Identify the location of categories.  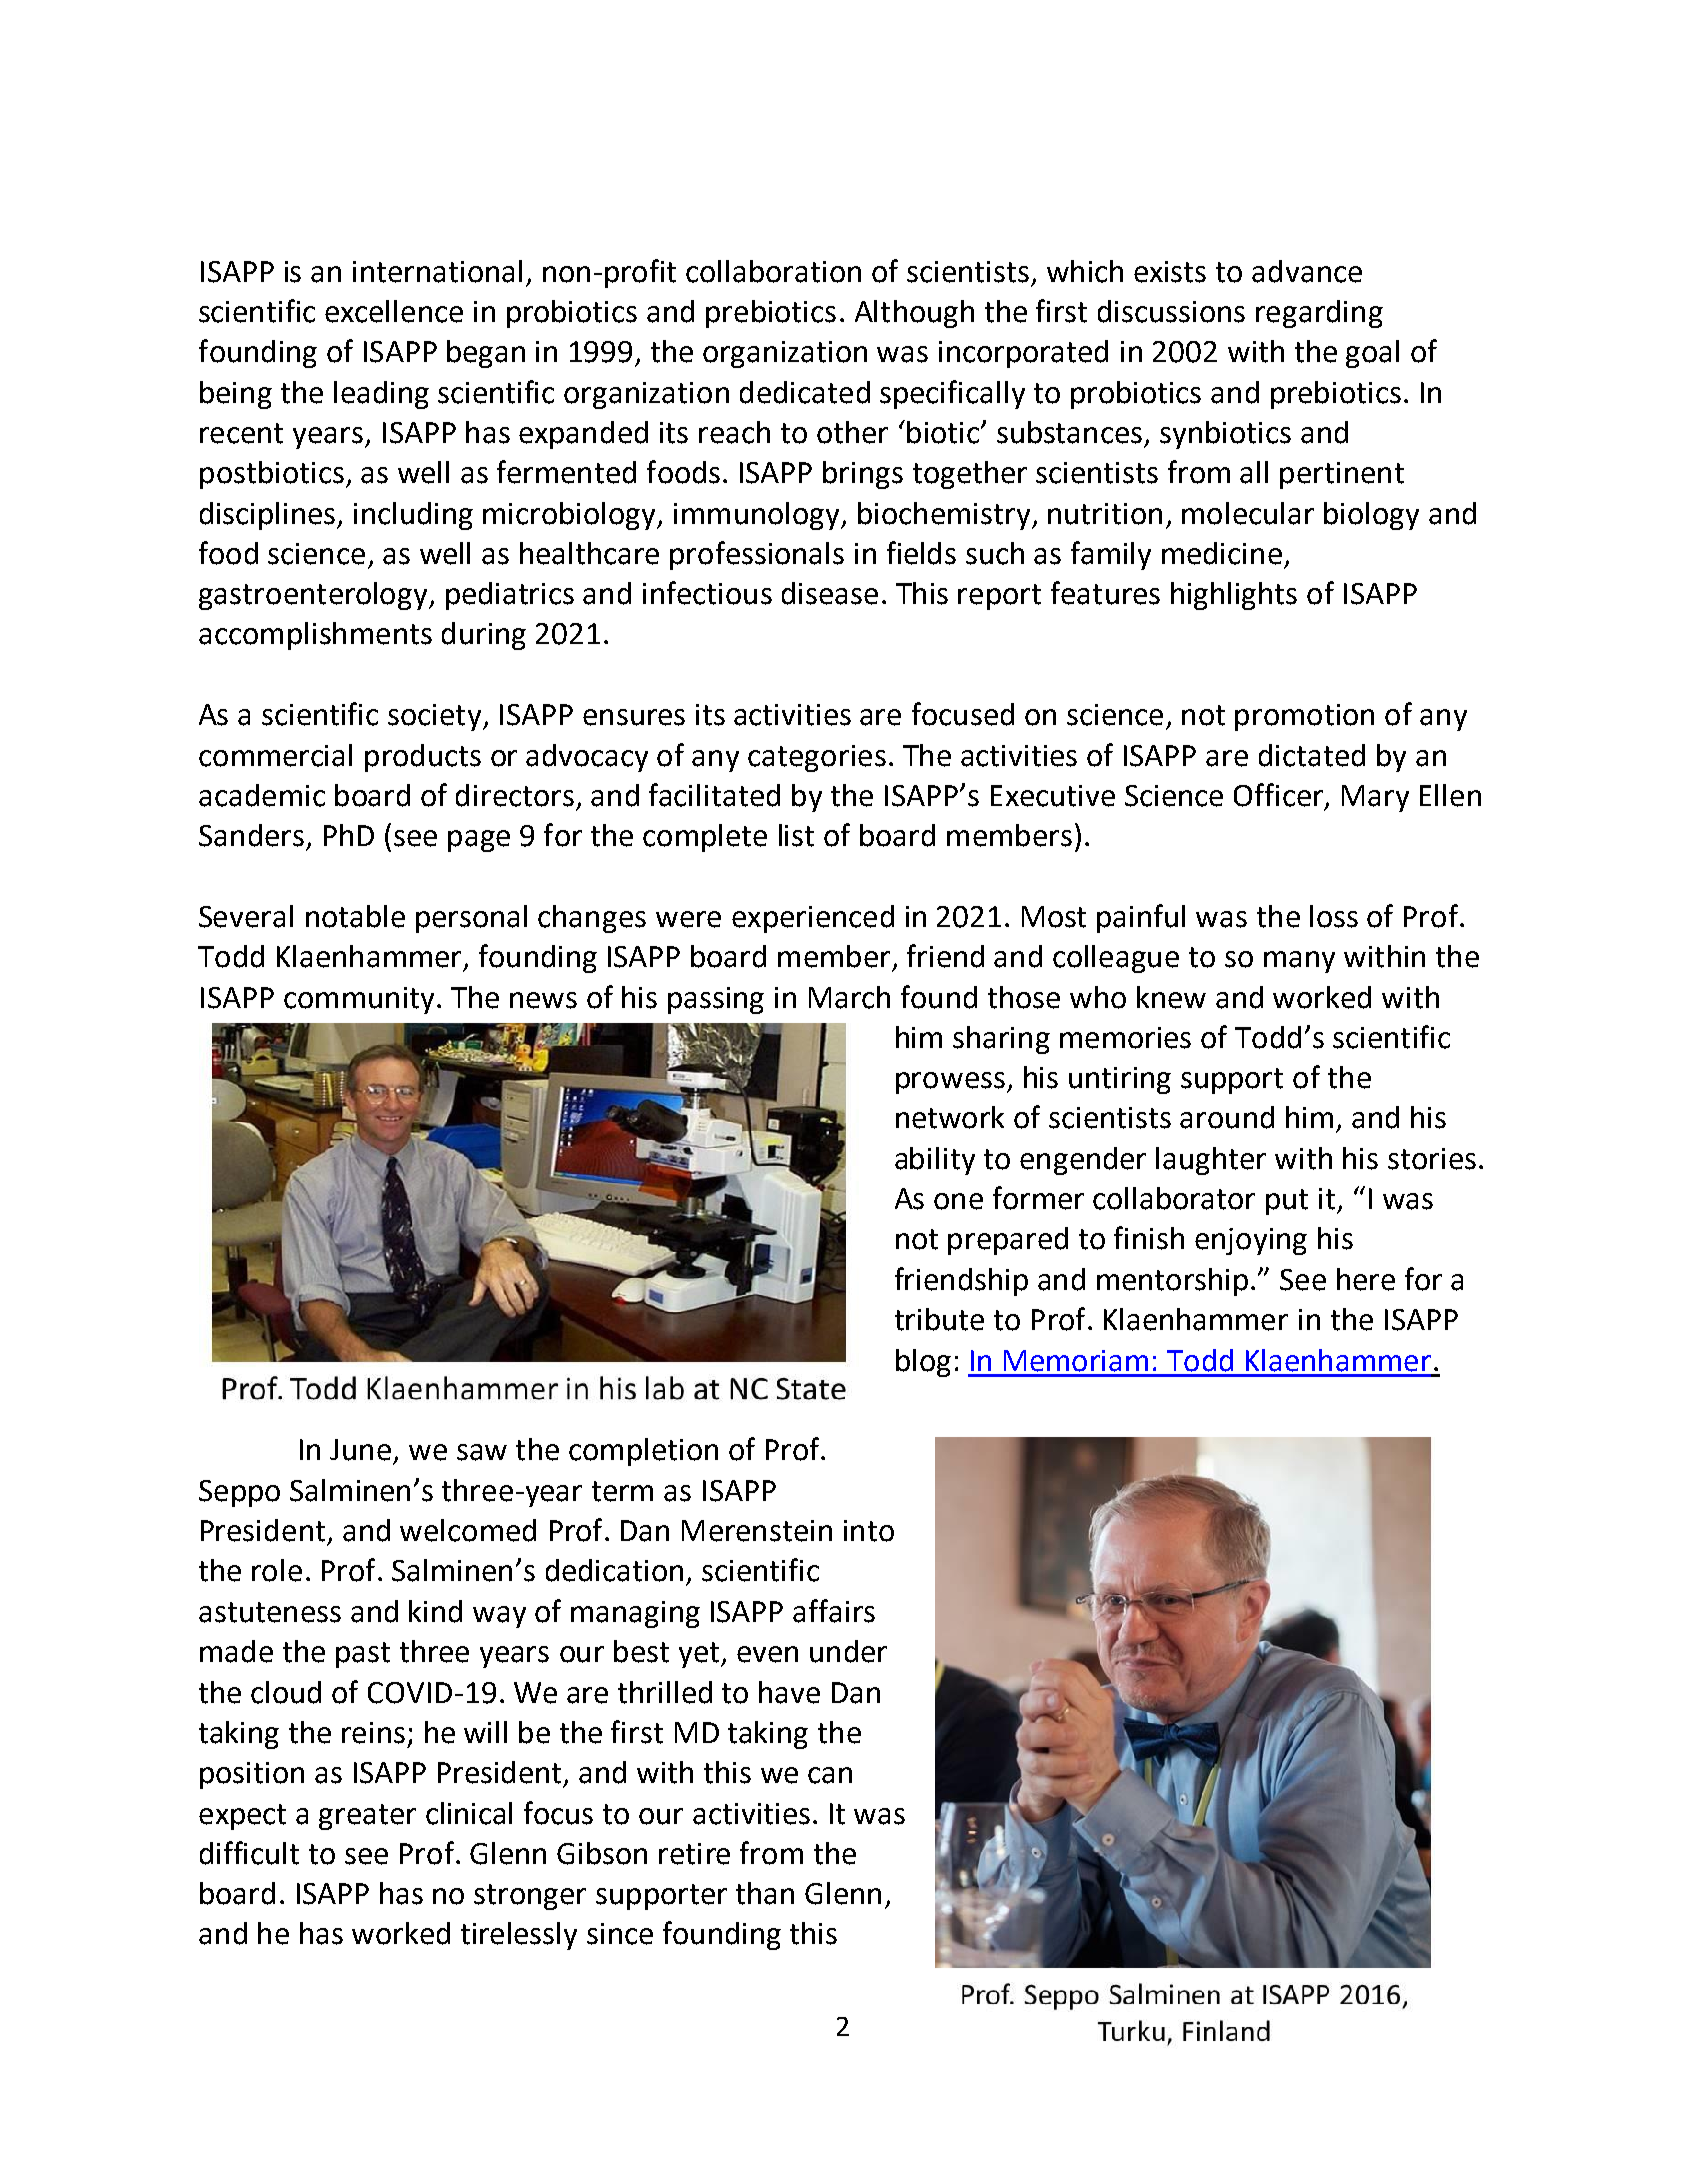
(817, 758).
